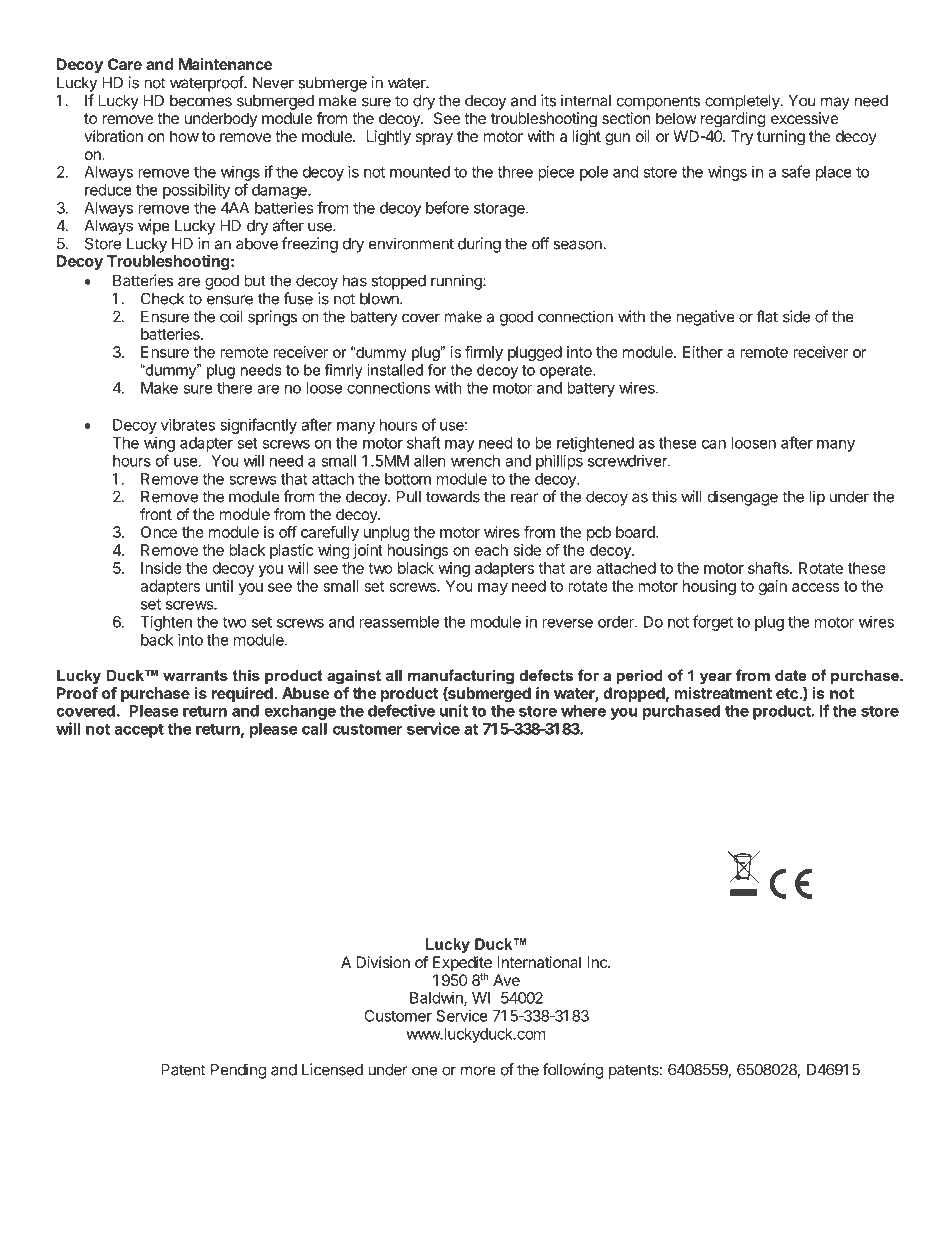  Describe the element at coordinates (139, 731) in the screenshot. I see `accept` at that location.
